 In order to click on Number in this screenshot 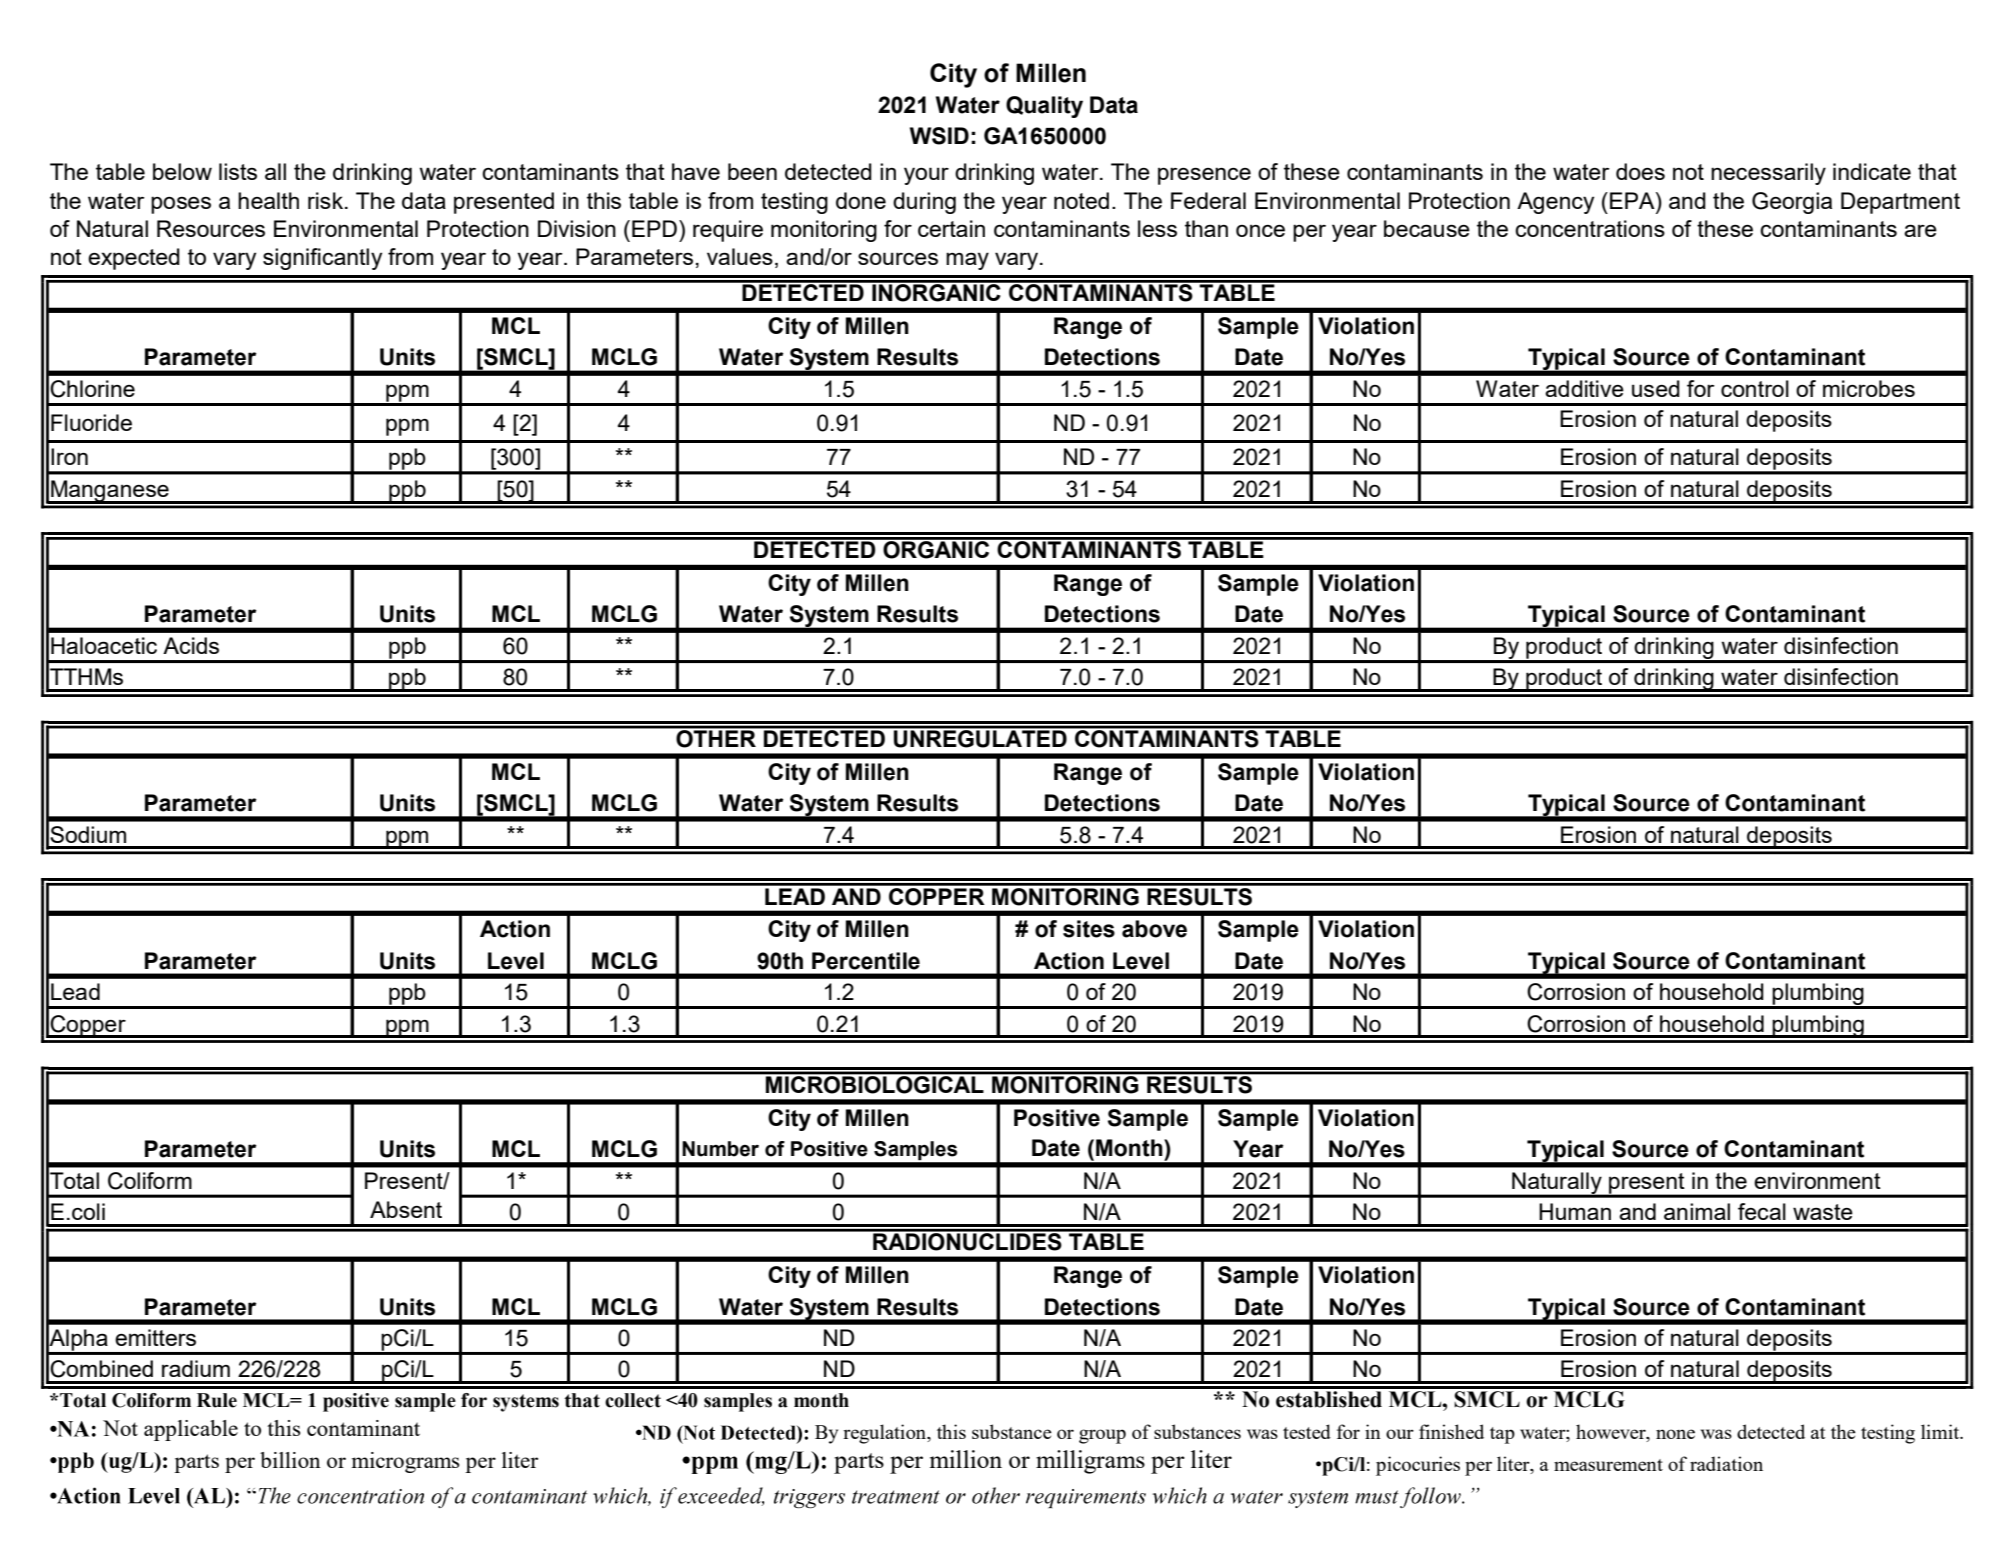, I will do `click(720, 1149)`.
